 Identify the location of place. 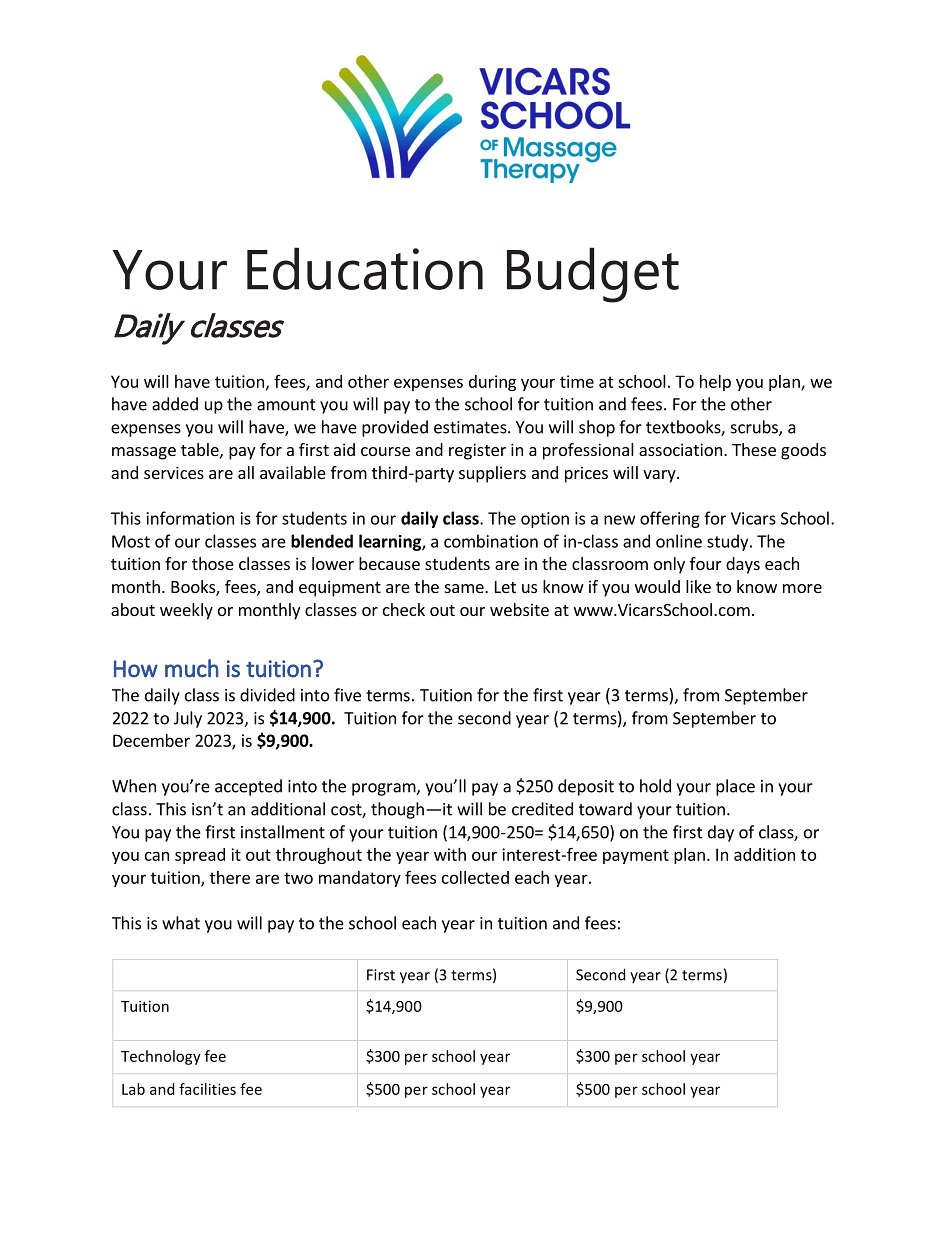
(735, 787).
